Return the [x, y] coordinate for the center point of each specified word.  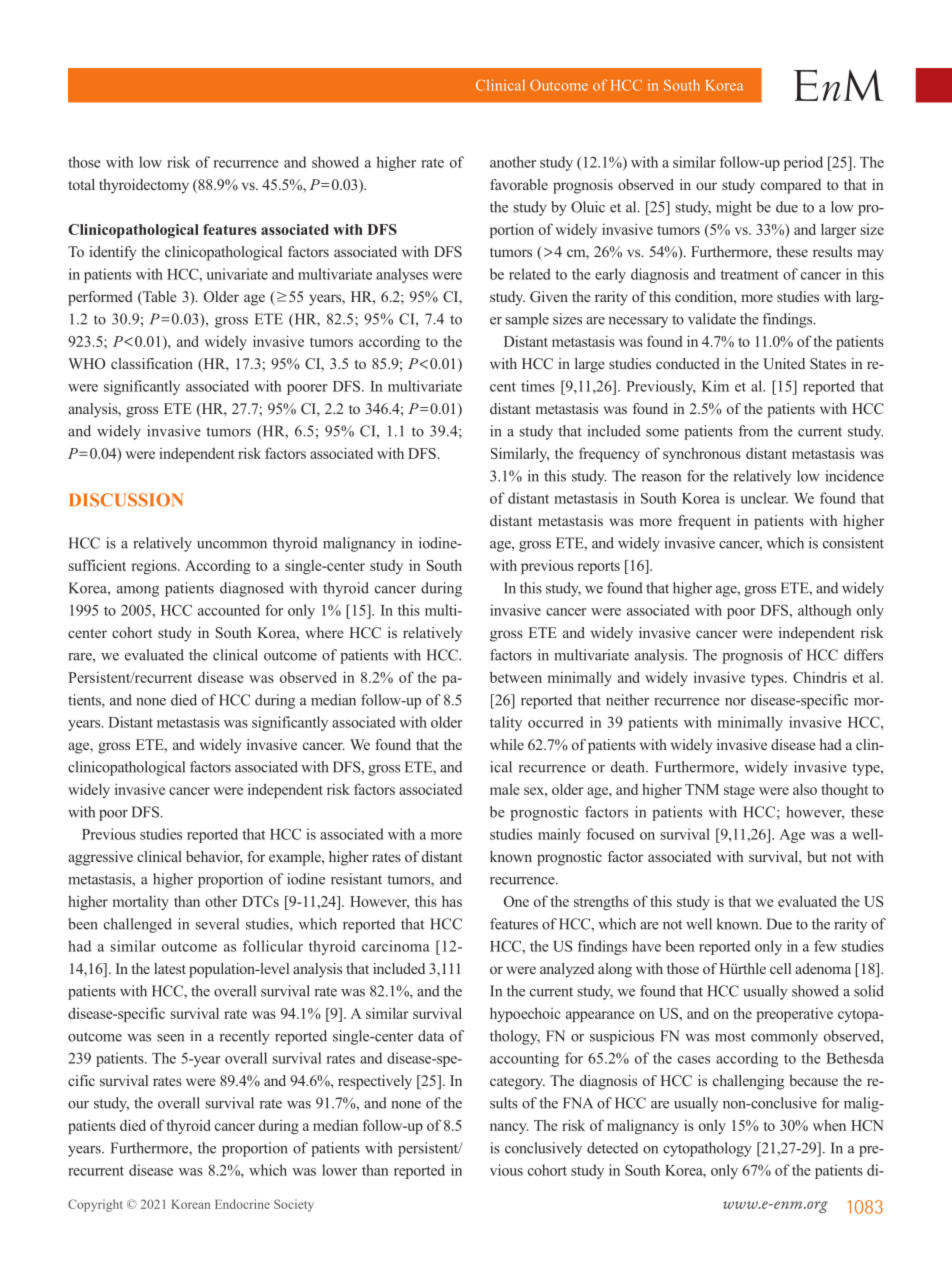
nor [735, 702]
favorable [519, 184]
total [81, 184]
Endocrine [242, 1204]
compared [791, 186]
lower [339, 1170]
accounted [229, 610]
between [516, 677]
